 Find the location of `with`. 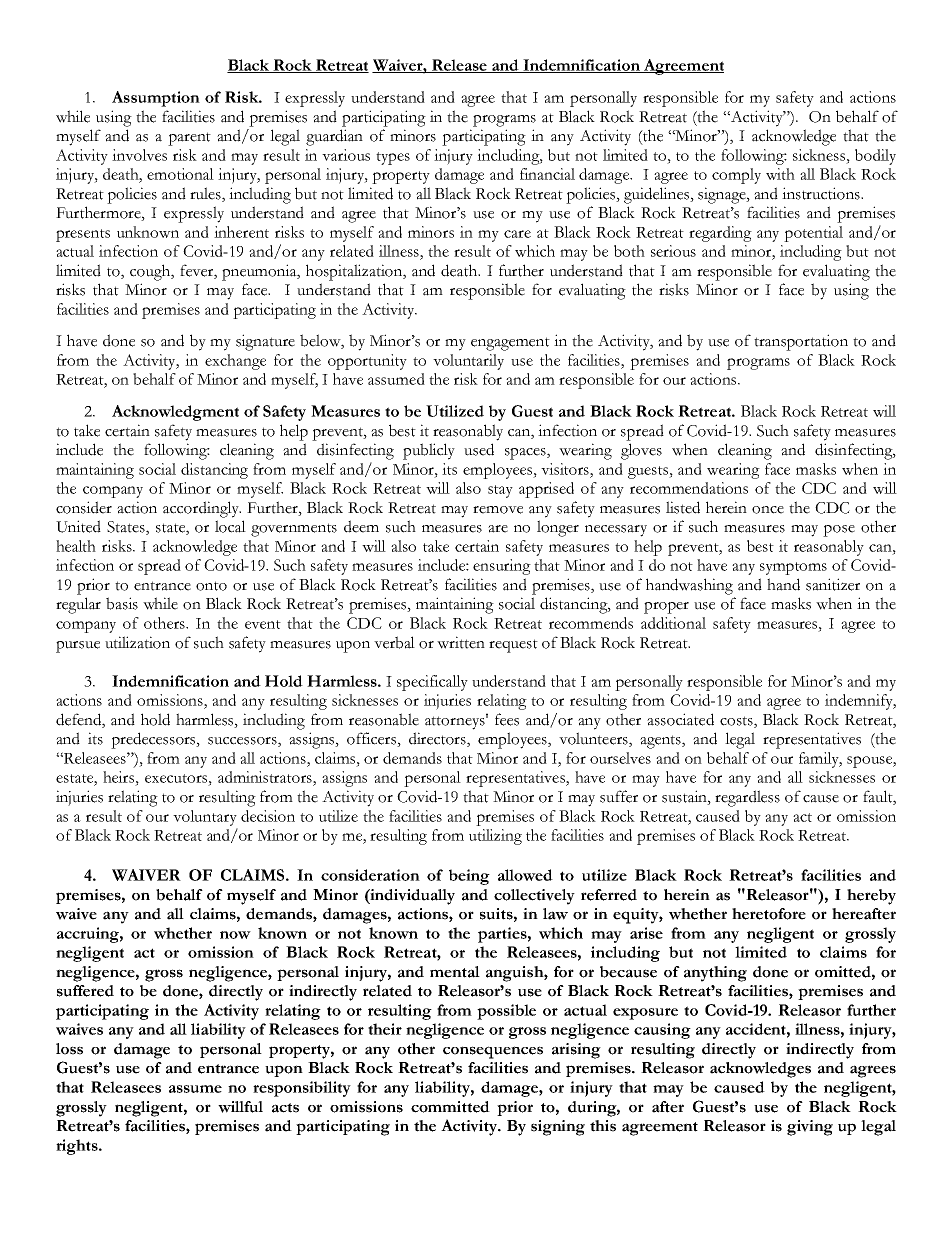

with is located at coordinates (780, 174).
